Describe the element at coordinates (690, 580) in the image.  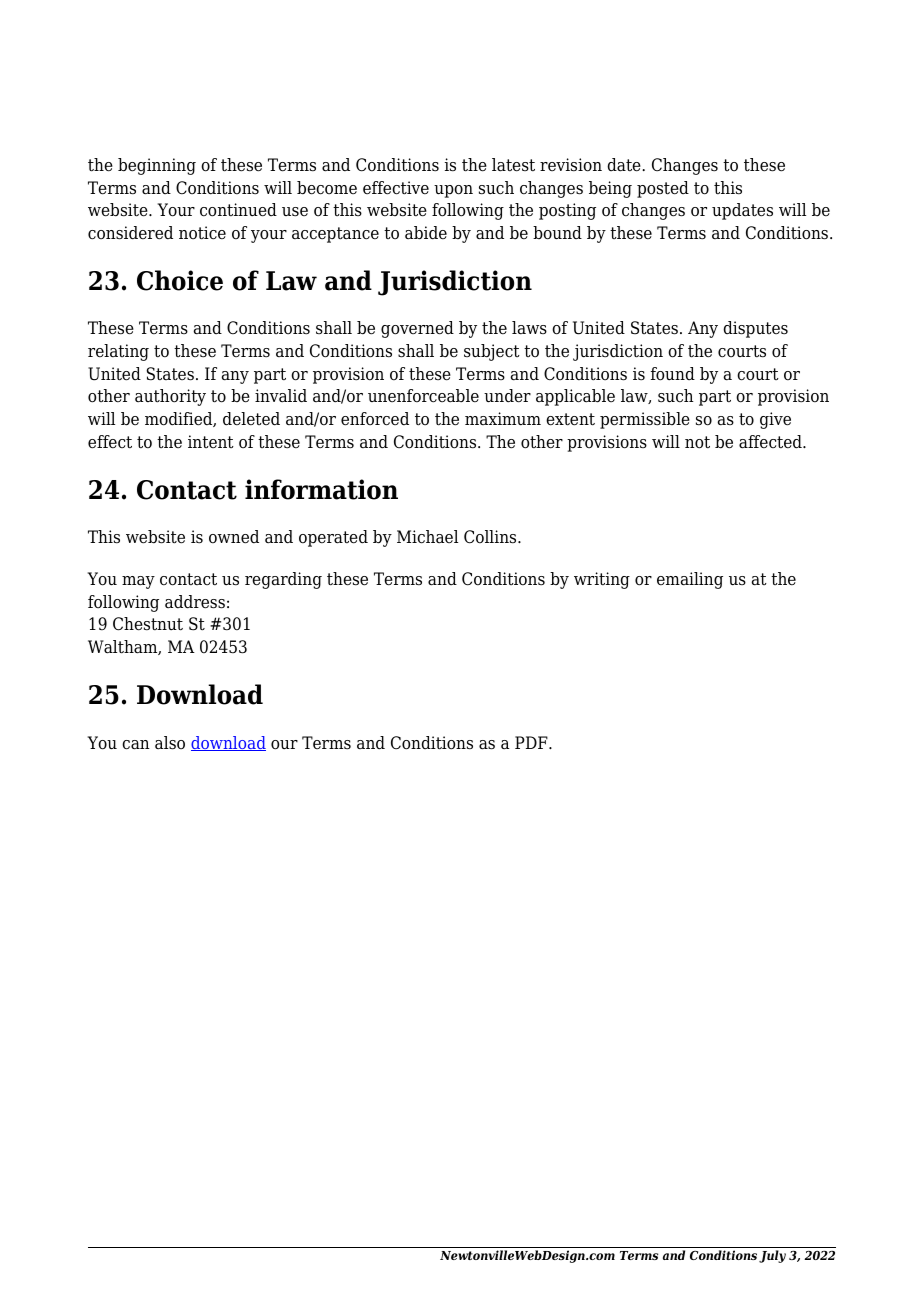
I see `emailing` at that location.
